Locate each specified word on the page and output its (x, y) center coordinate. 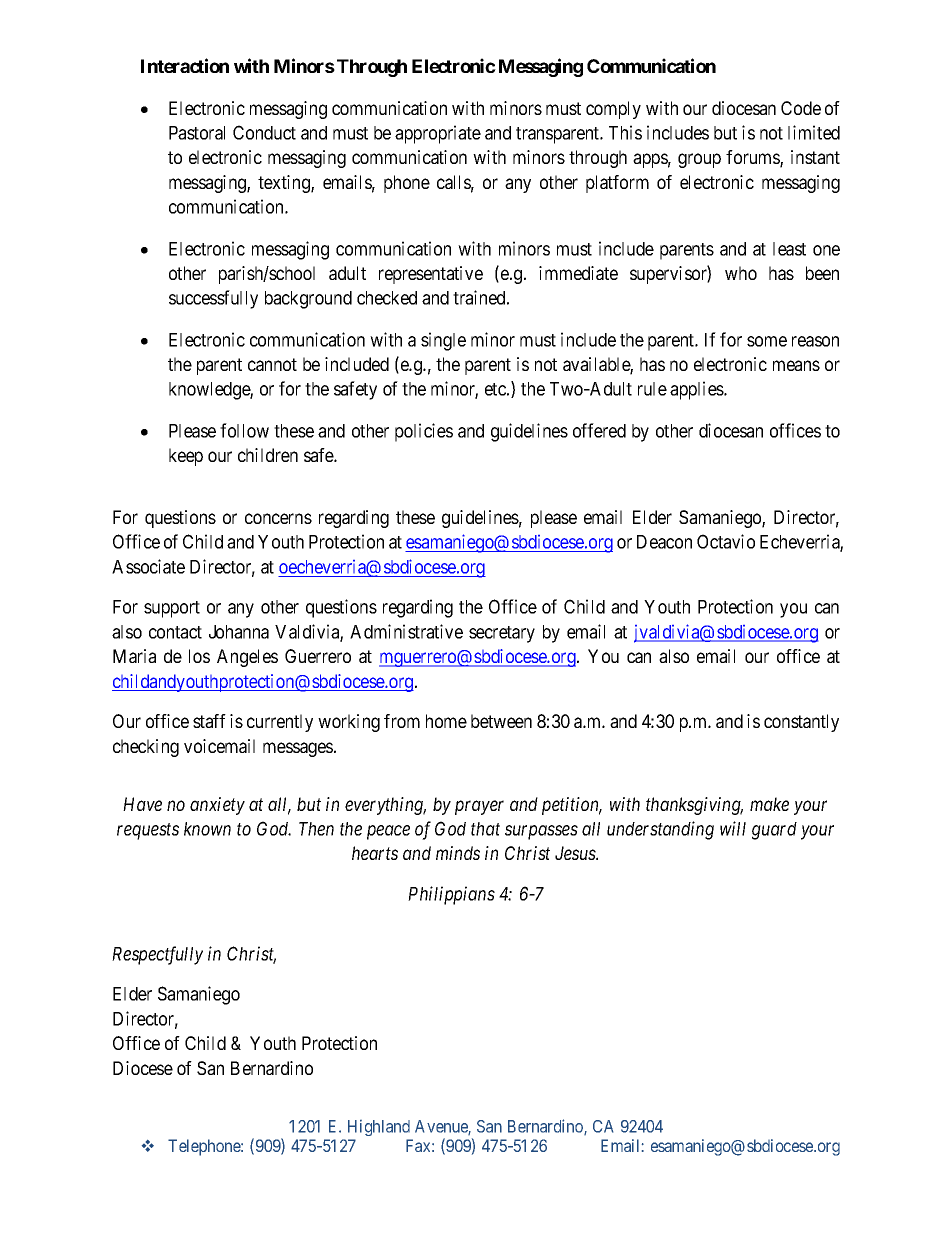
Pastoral (197, 133)
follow (244, 430)
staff (209, 721)
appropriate (438, 134)
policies (424, 432)
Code (801, 108)
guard (774, 831)
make (769, 804)
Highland (379, 1128)
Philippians (451, 895)
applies (697, 390)
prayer (479, 807)
